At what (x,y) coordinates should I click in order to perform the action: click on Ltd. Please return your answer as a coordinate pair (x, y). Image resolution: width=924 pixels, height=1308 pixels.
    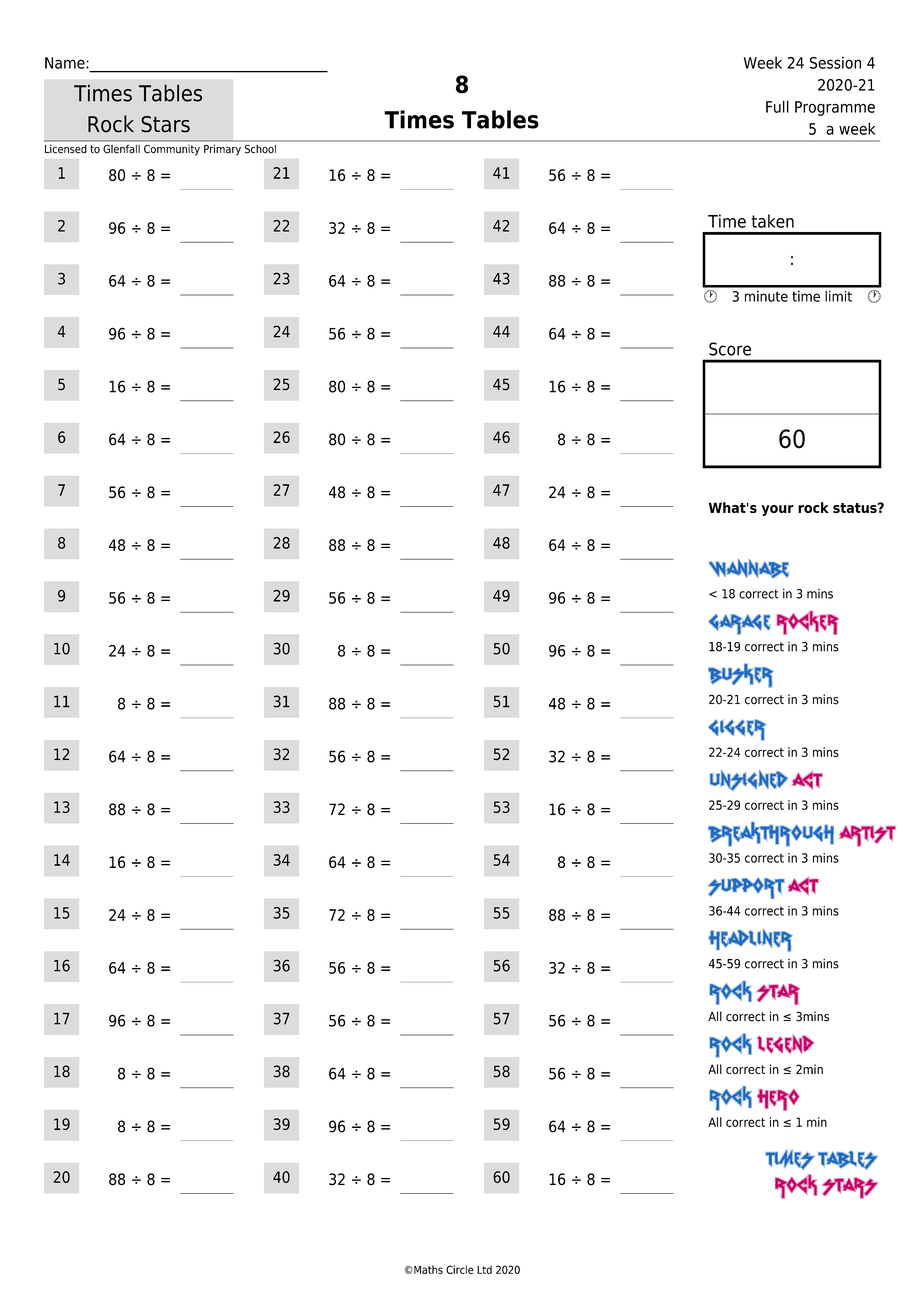
    Looking at the image, I should click on (484, 1269).
